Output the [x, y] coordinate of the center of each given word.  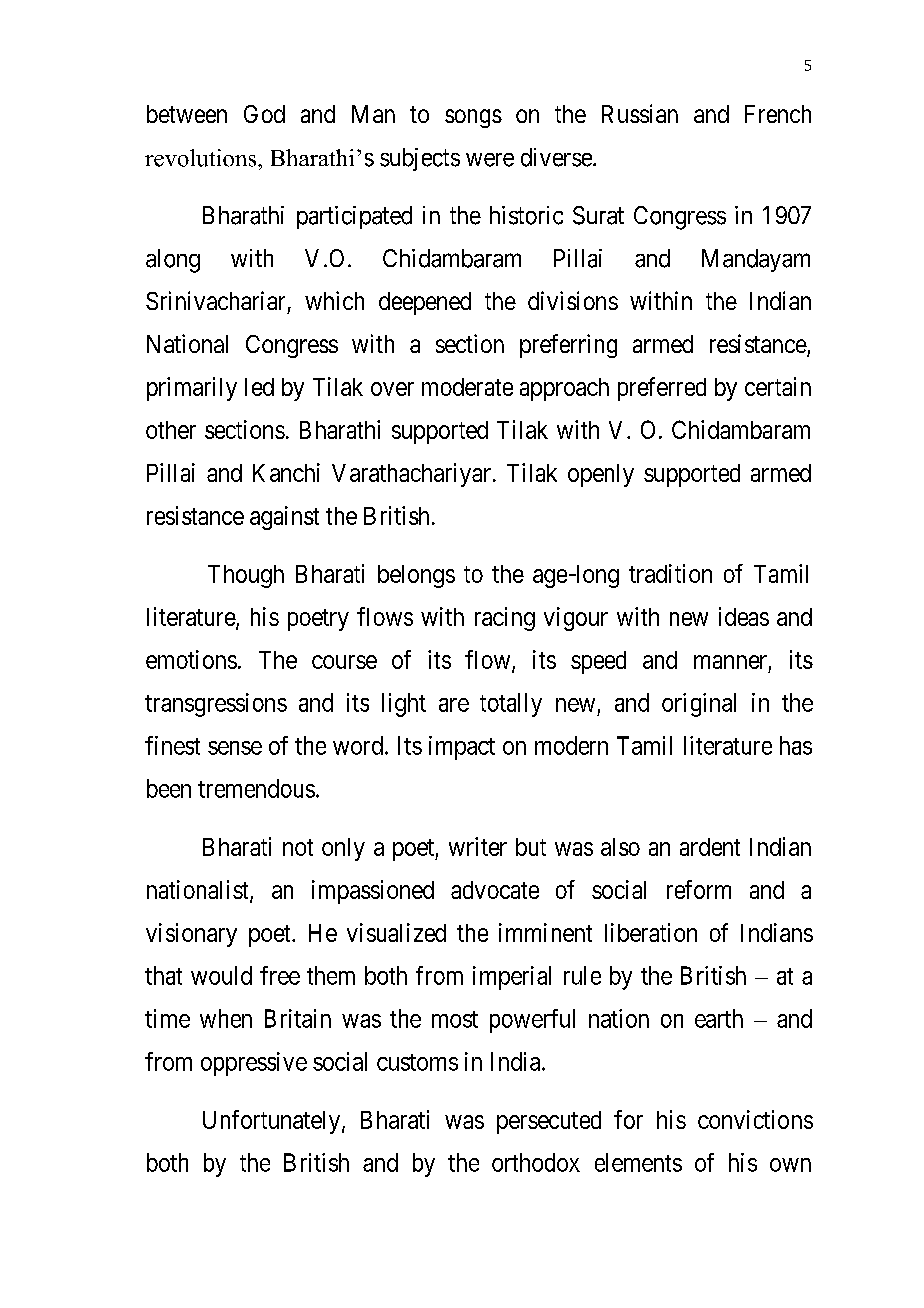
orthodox [536, 1162]
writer [478, 846]
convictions [755, 1119]
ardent [710, 847]
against [284, 518]
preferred [662, 389]
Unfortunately [271, 1122]
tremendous [256, 788]
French [778, 114]
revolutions [202, 158]
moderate [467, 387]
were [490, 160]
